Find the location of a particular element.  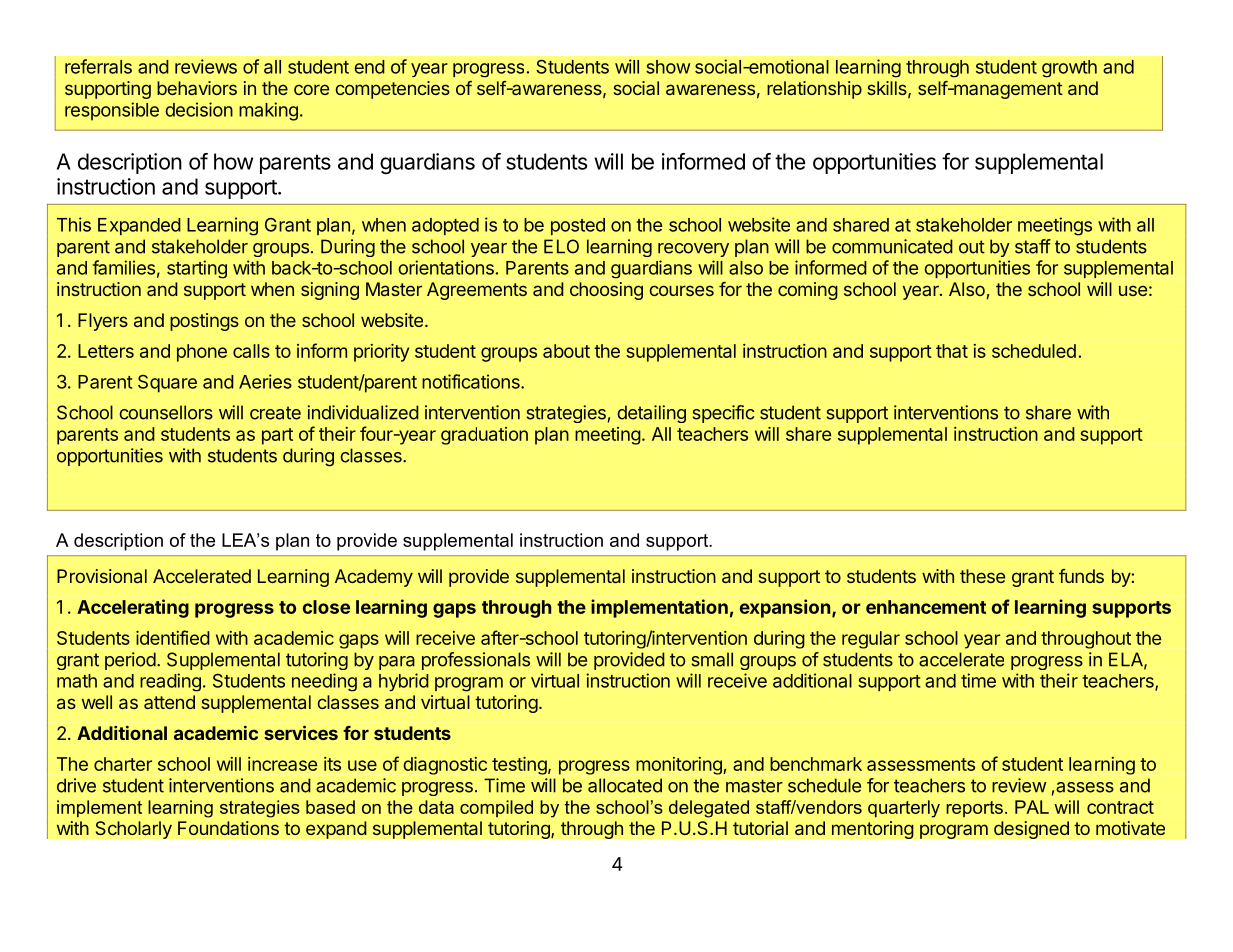

starting is located at coordinates (197, 269).
